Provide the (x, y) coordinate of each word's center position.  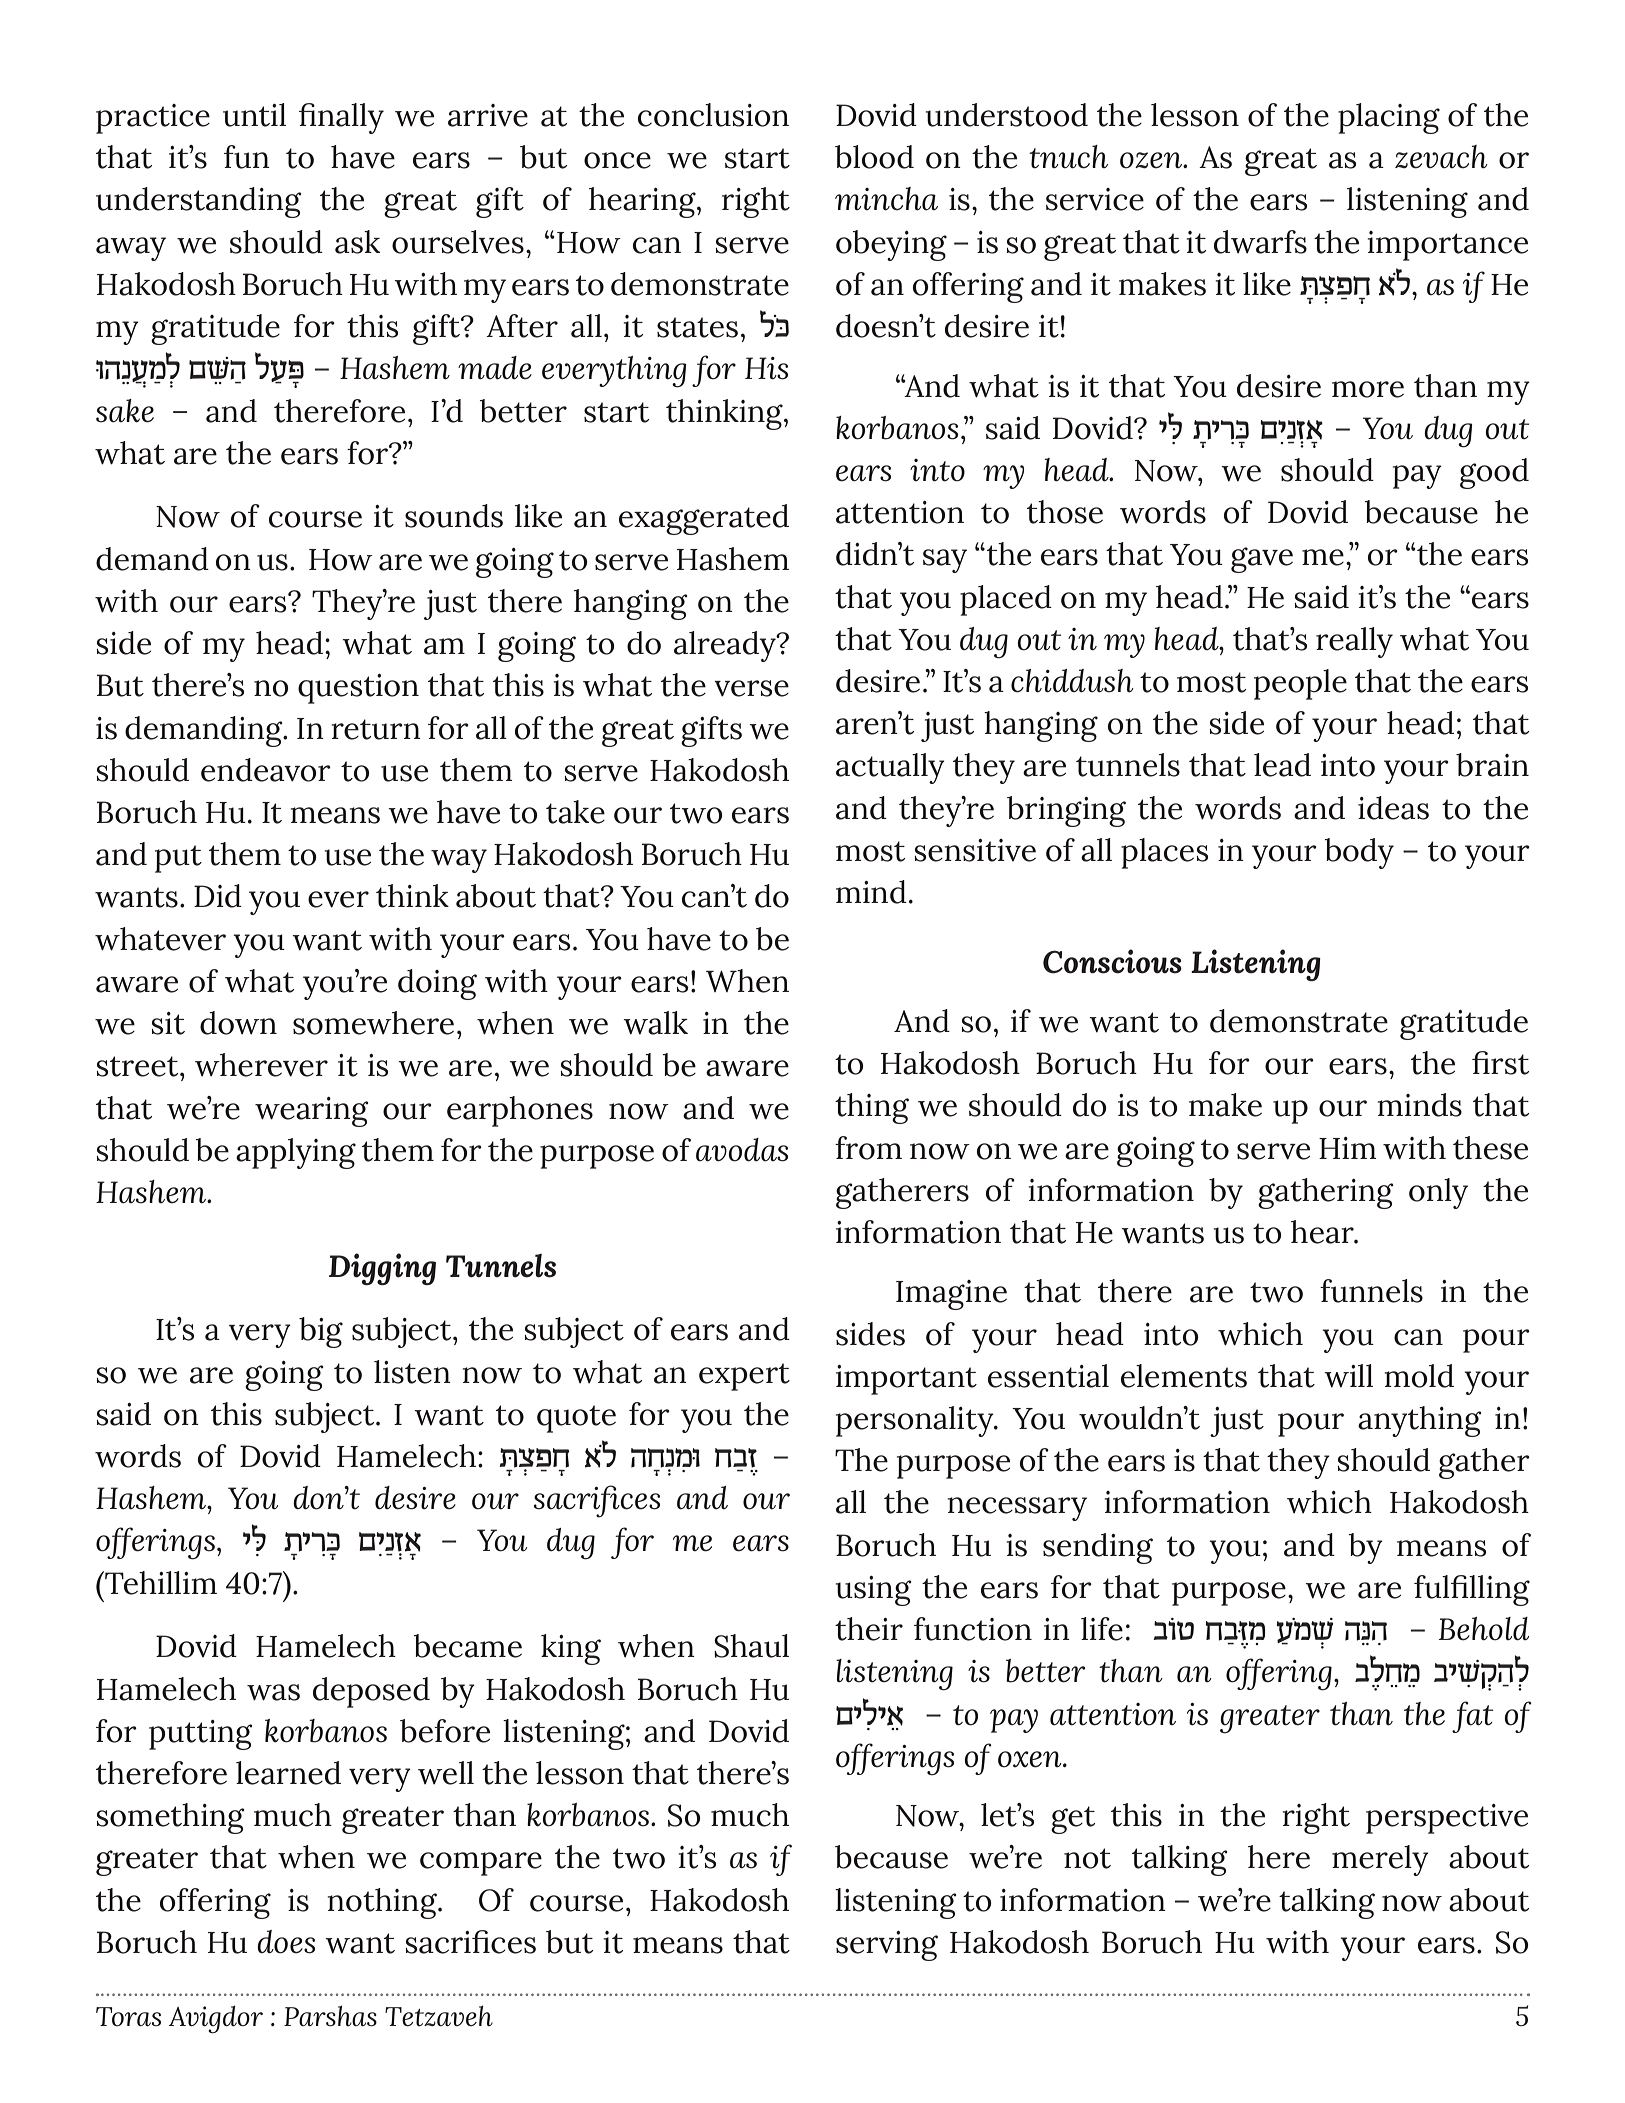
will (1348, 1375)
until (254, 115)
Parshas (330, 2015)
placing (1389, 118)
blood (874, 157)
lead (1282, 765)
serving (887, 1946)
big (321, 1332)
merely (1380, 1860)
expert (744, 1377)
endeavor (266, 770)
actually (890, 768)
